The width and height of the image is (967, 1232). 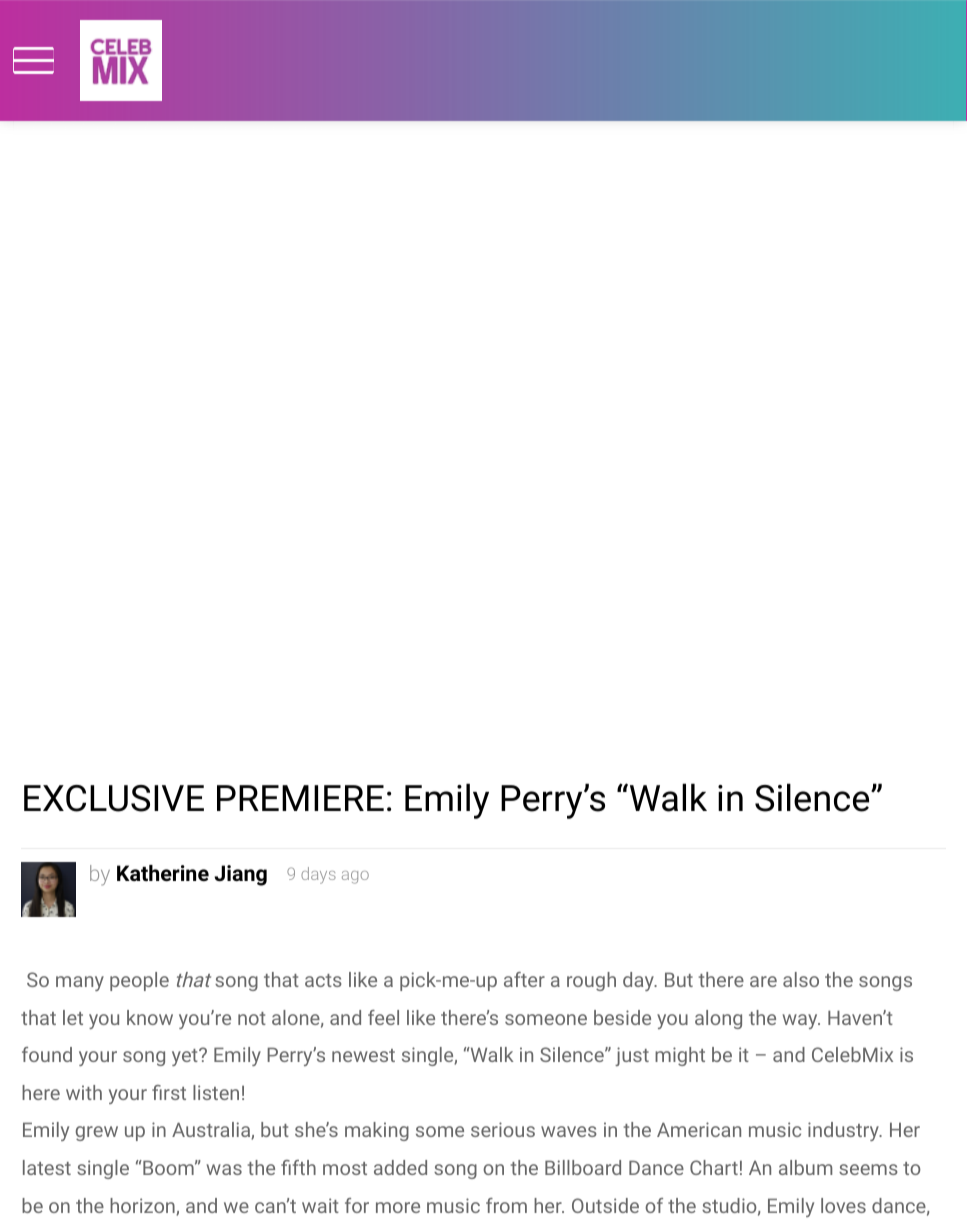 I want to click on newest, so click(x=363, y=1055).
